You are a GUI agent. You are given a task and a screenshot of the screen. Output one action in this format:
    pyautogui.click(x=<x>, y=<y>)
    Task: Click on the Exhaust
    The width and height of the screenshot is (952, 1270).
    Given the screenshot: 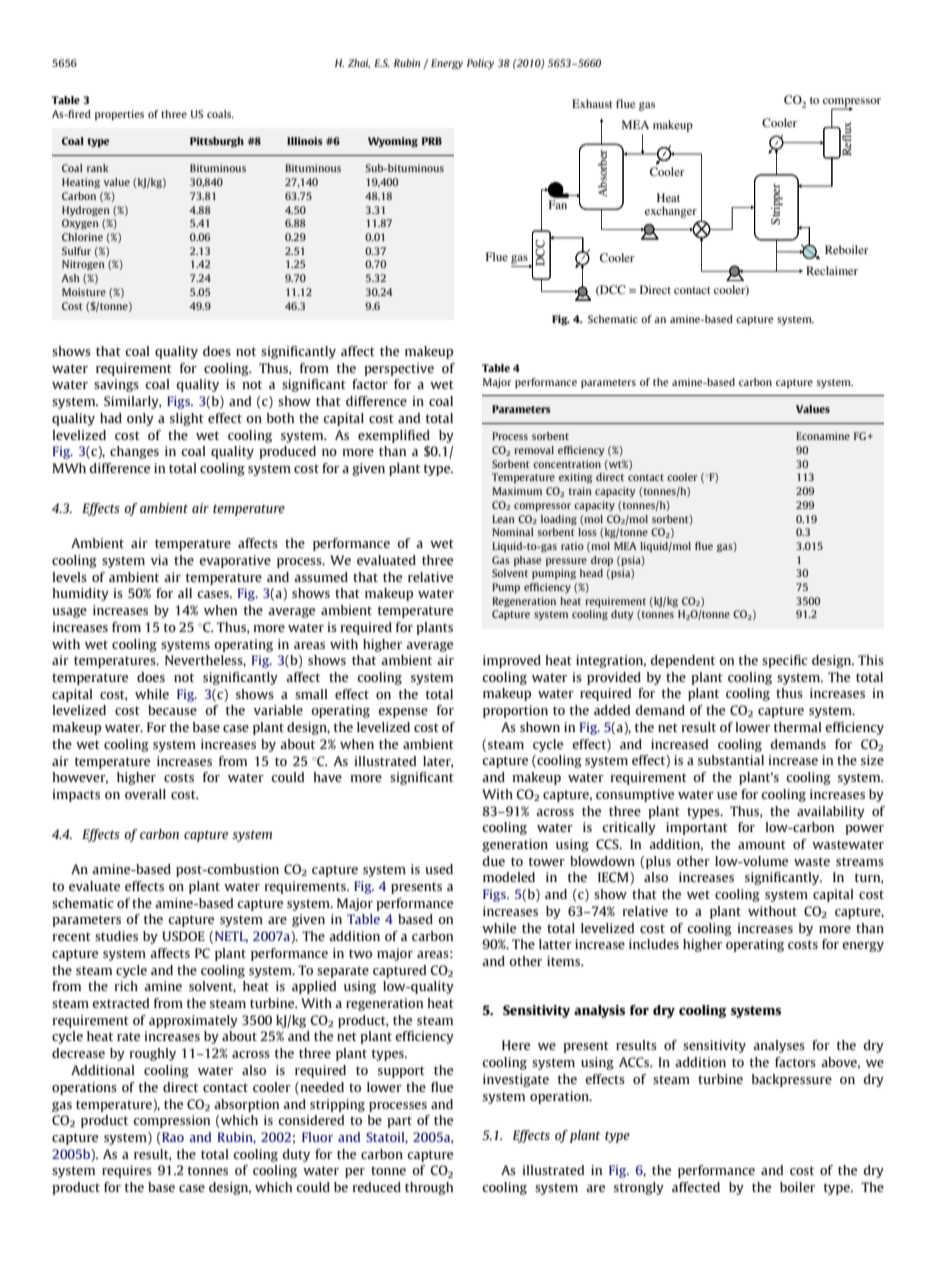 What is the action you would take?
    pyautogui.click(x=592, y=103)
